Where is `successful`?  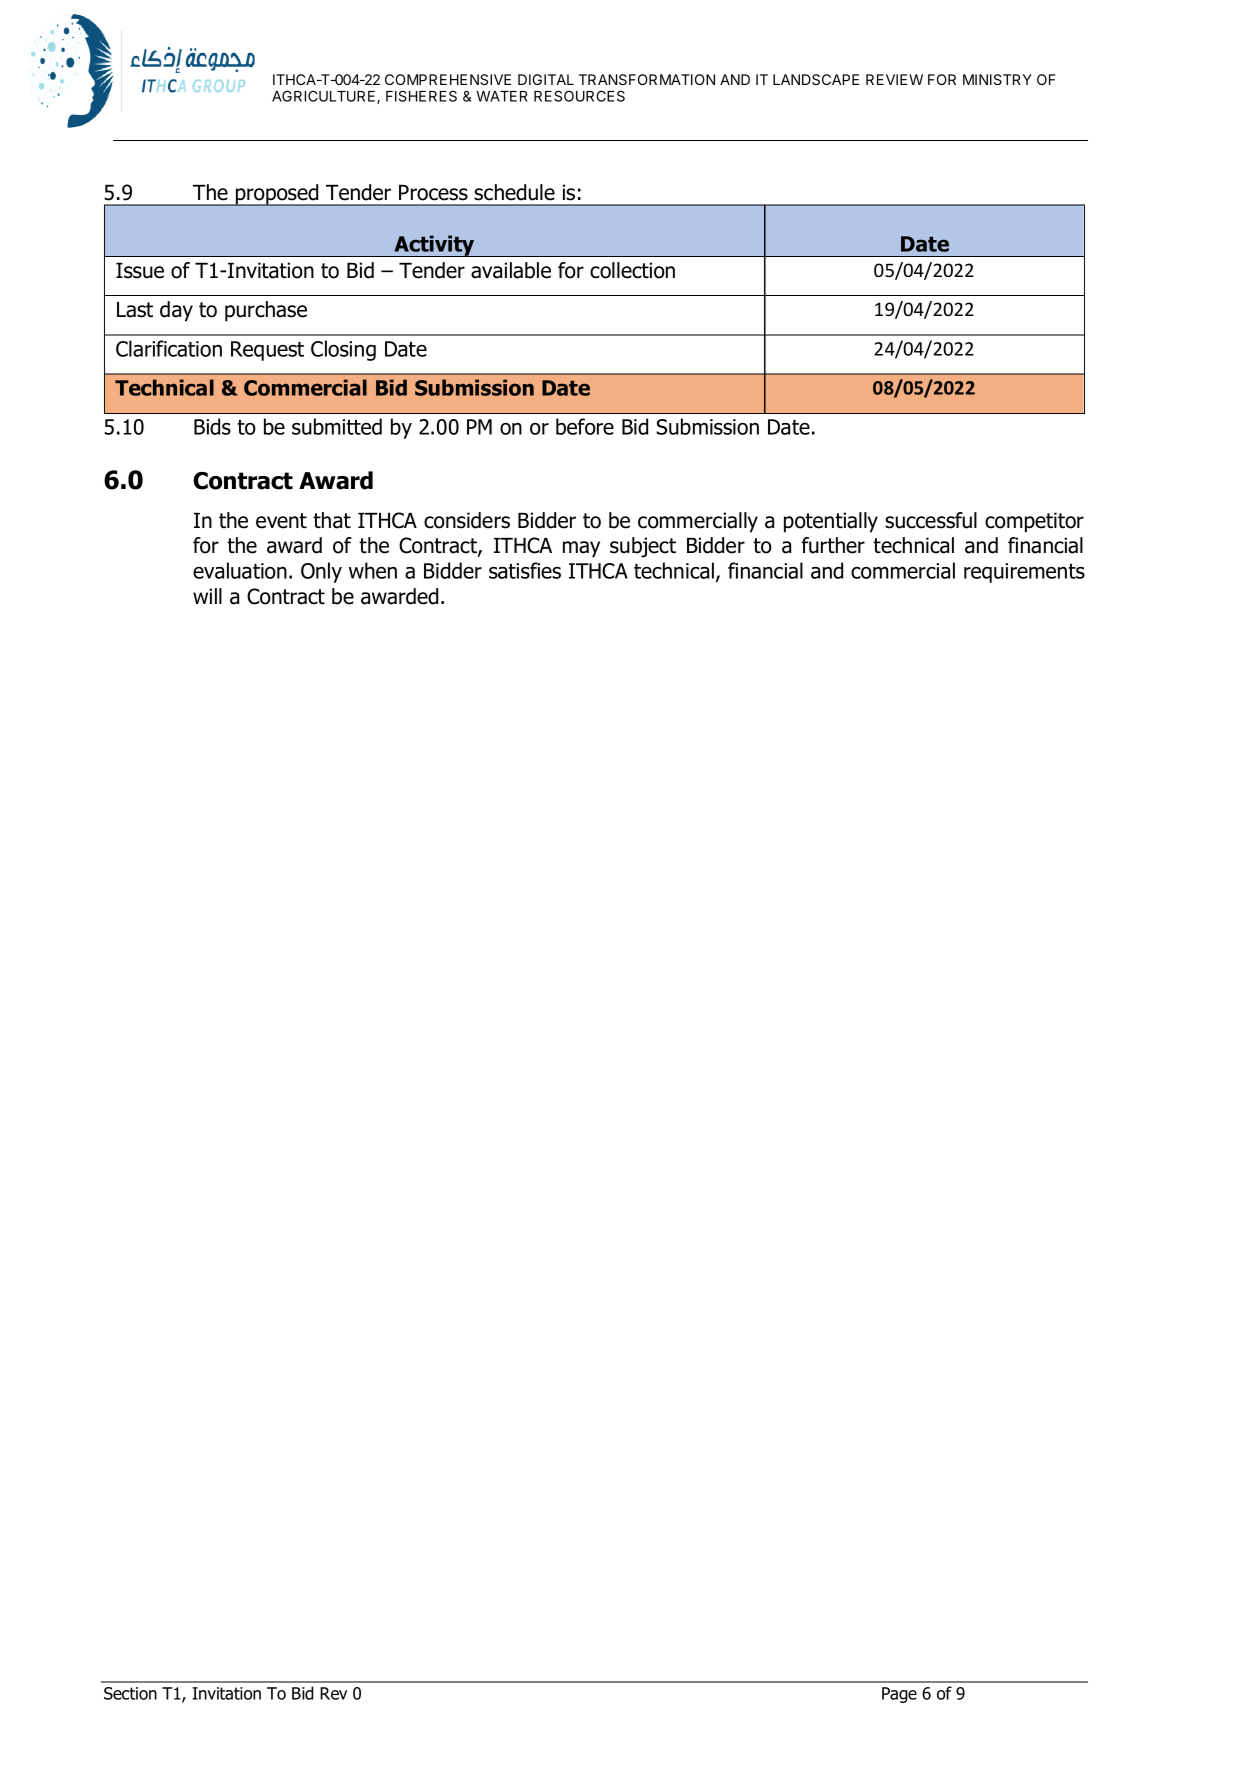
successful is located at coordinates (931, 520).
